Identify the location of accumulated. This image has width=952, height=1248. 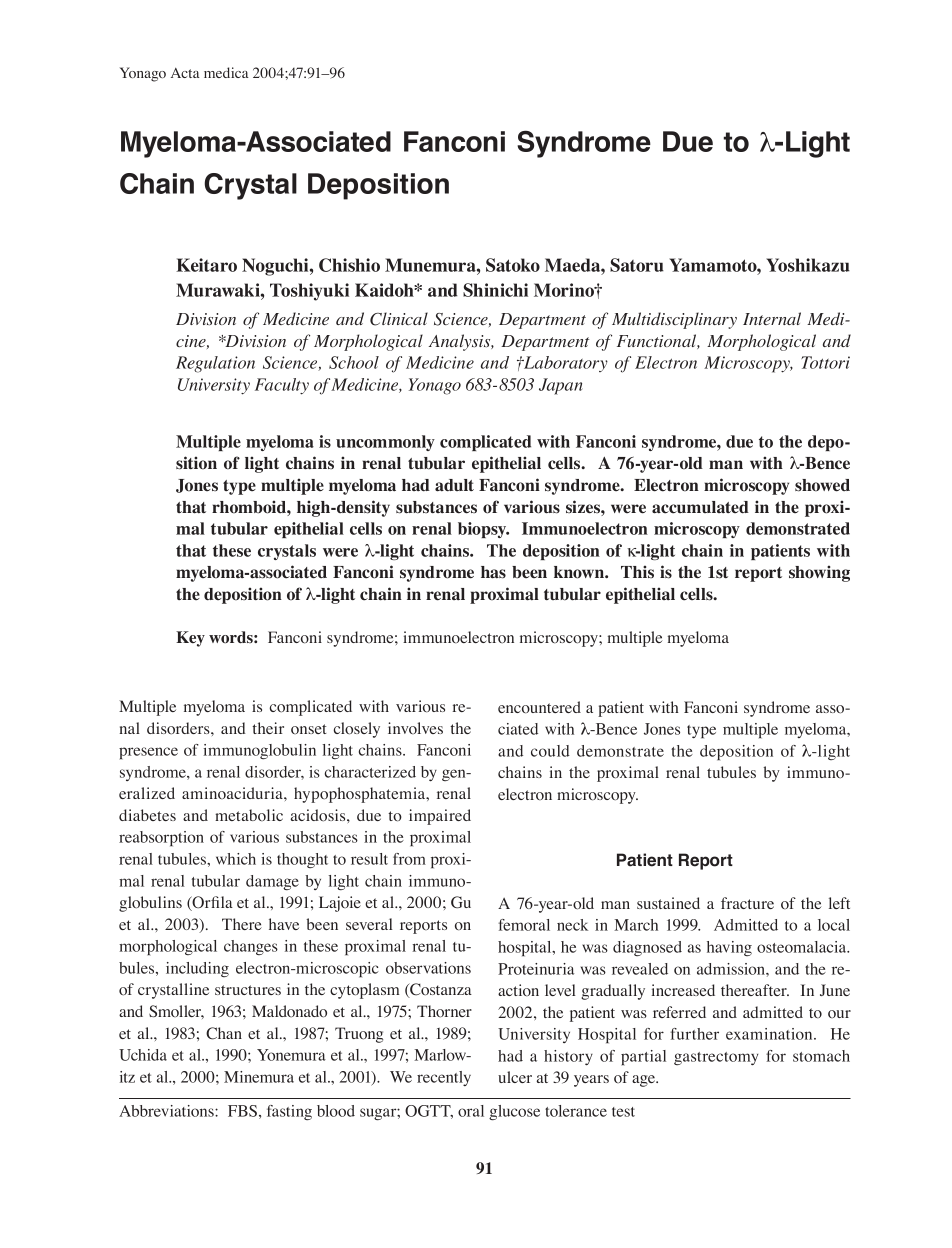
(700, 507).
